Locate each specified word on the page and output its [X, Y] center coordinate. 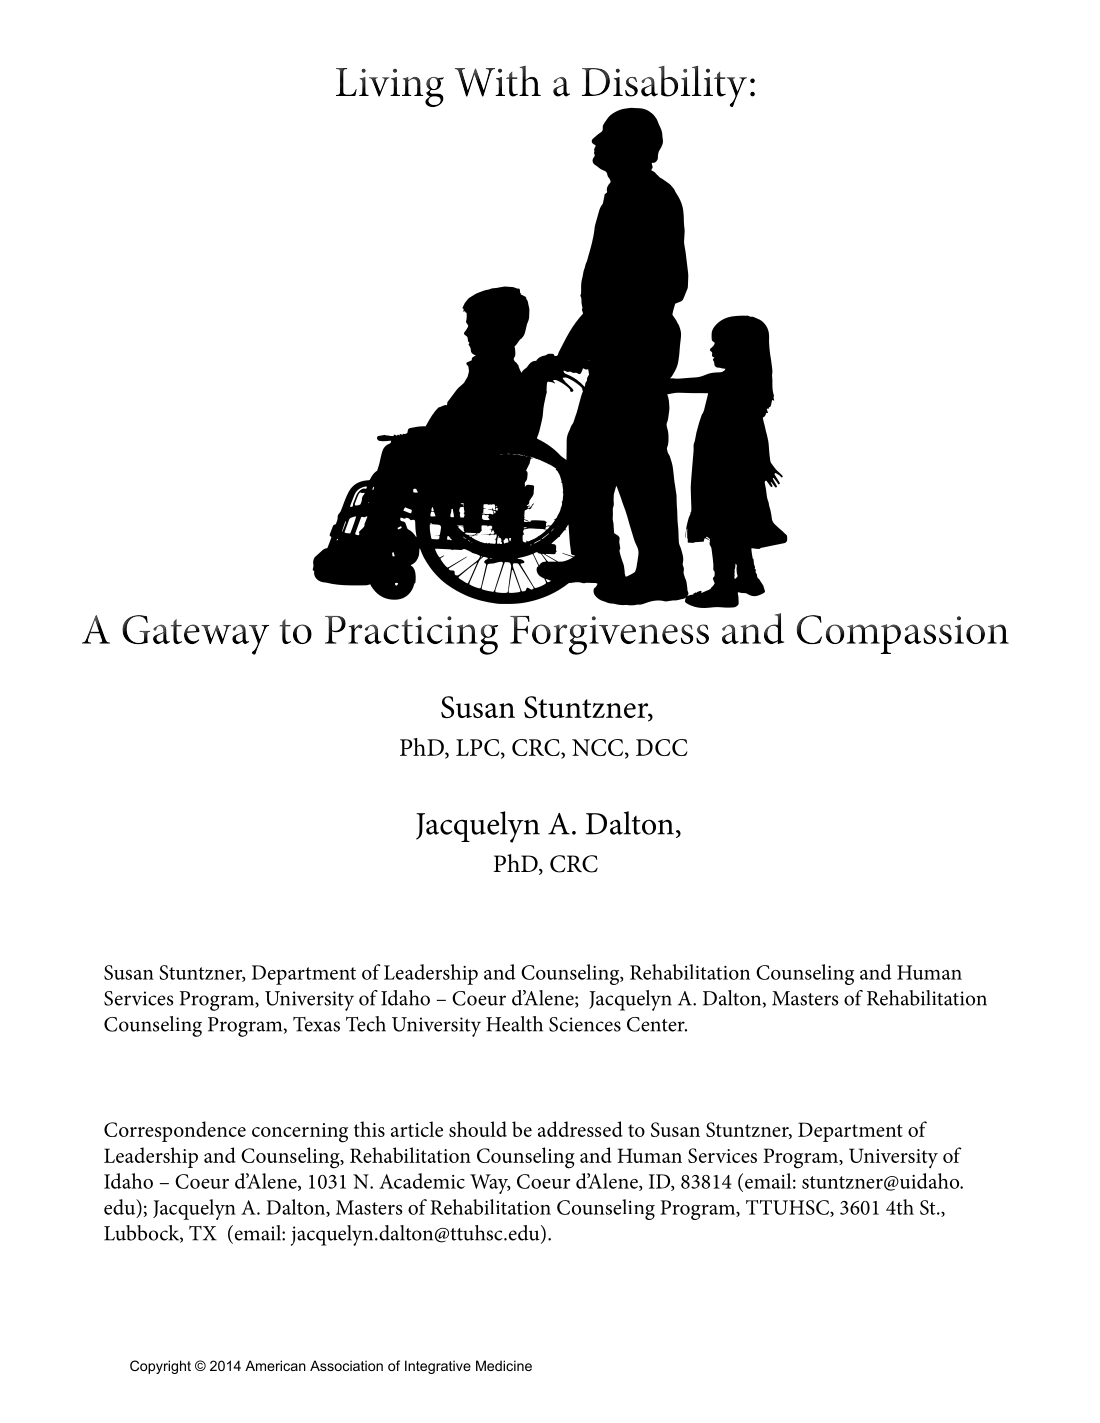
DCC [661, 747]
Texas [316, 1024]
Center [657, 1024]
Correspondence [175, 1131]
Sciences [585, 1024]
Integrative [438, 1367]
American [275, 1365]
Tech [366, 1024]
